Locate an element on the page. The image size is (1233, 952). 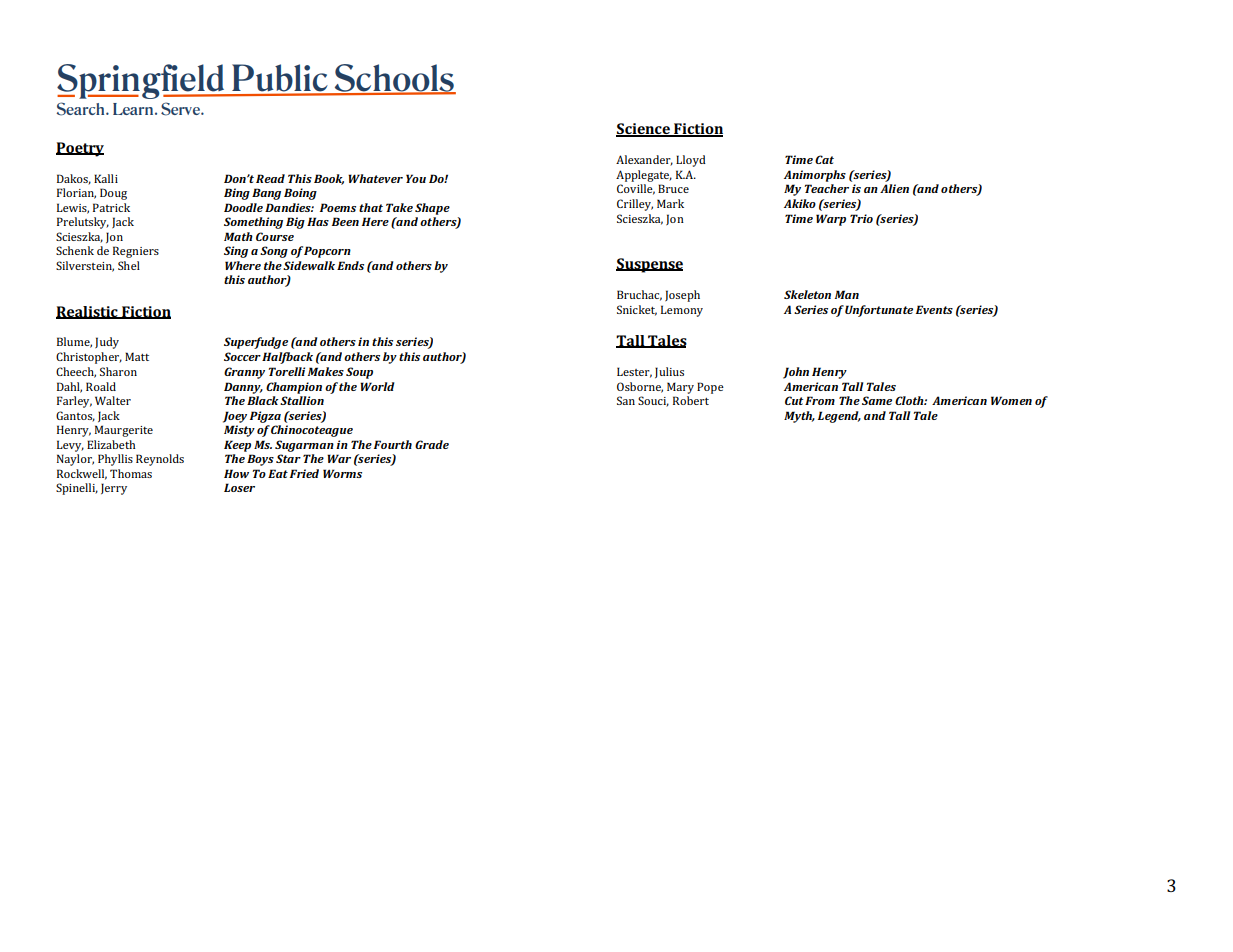
Julius is located at coordinates (669, 372).
